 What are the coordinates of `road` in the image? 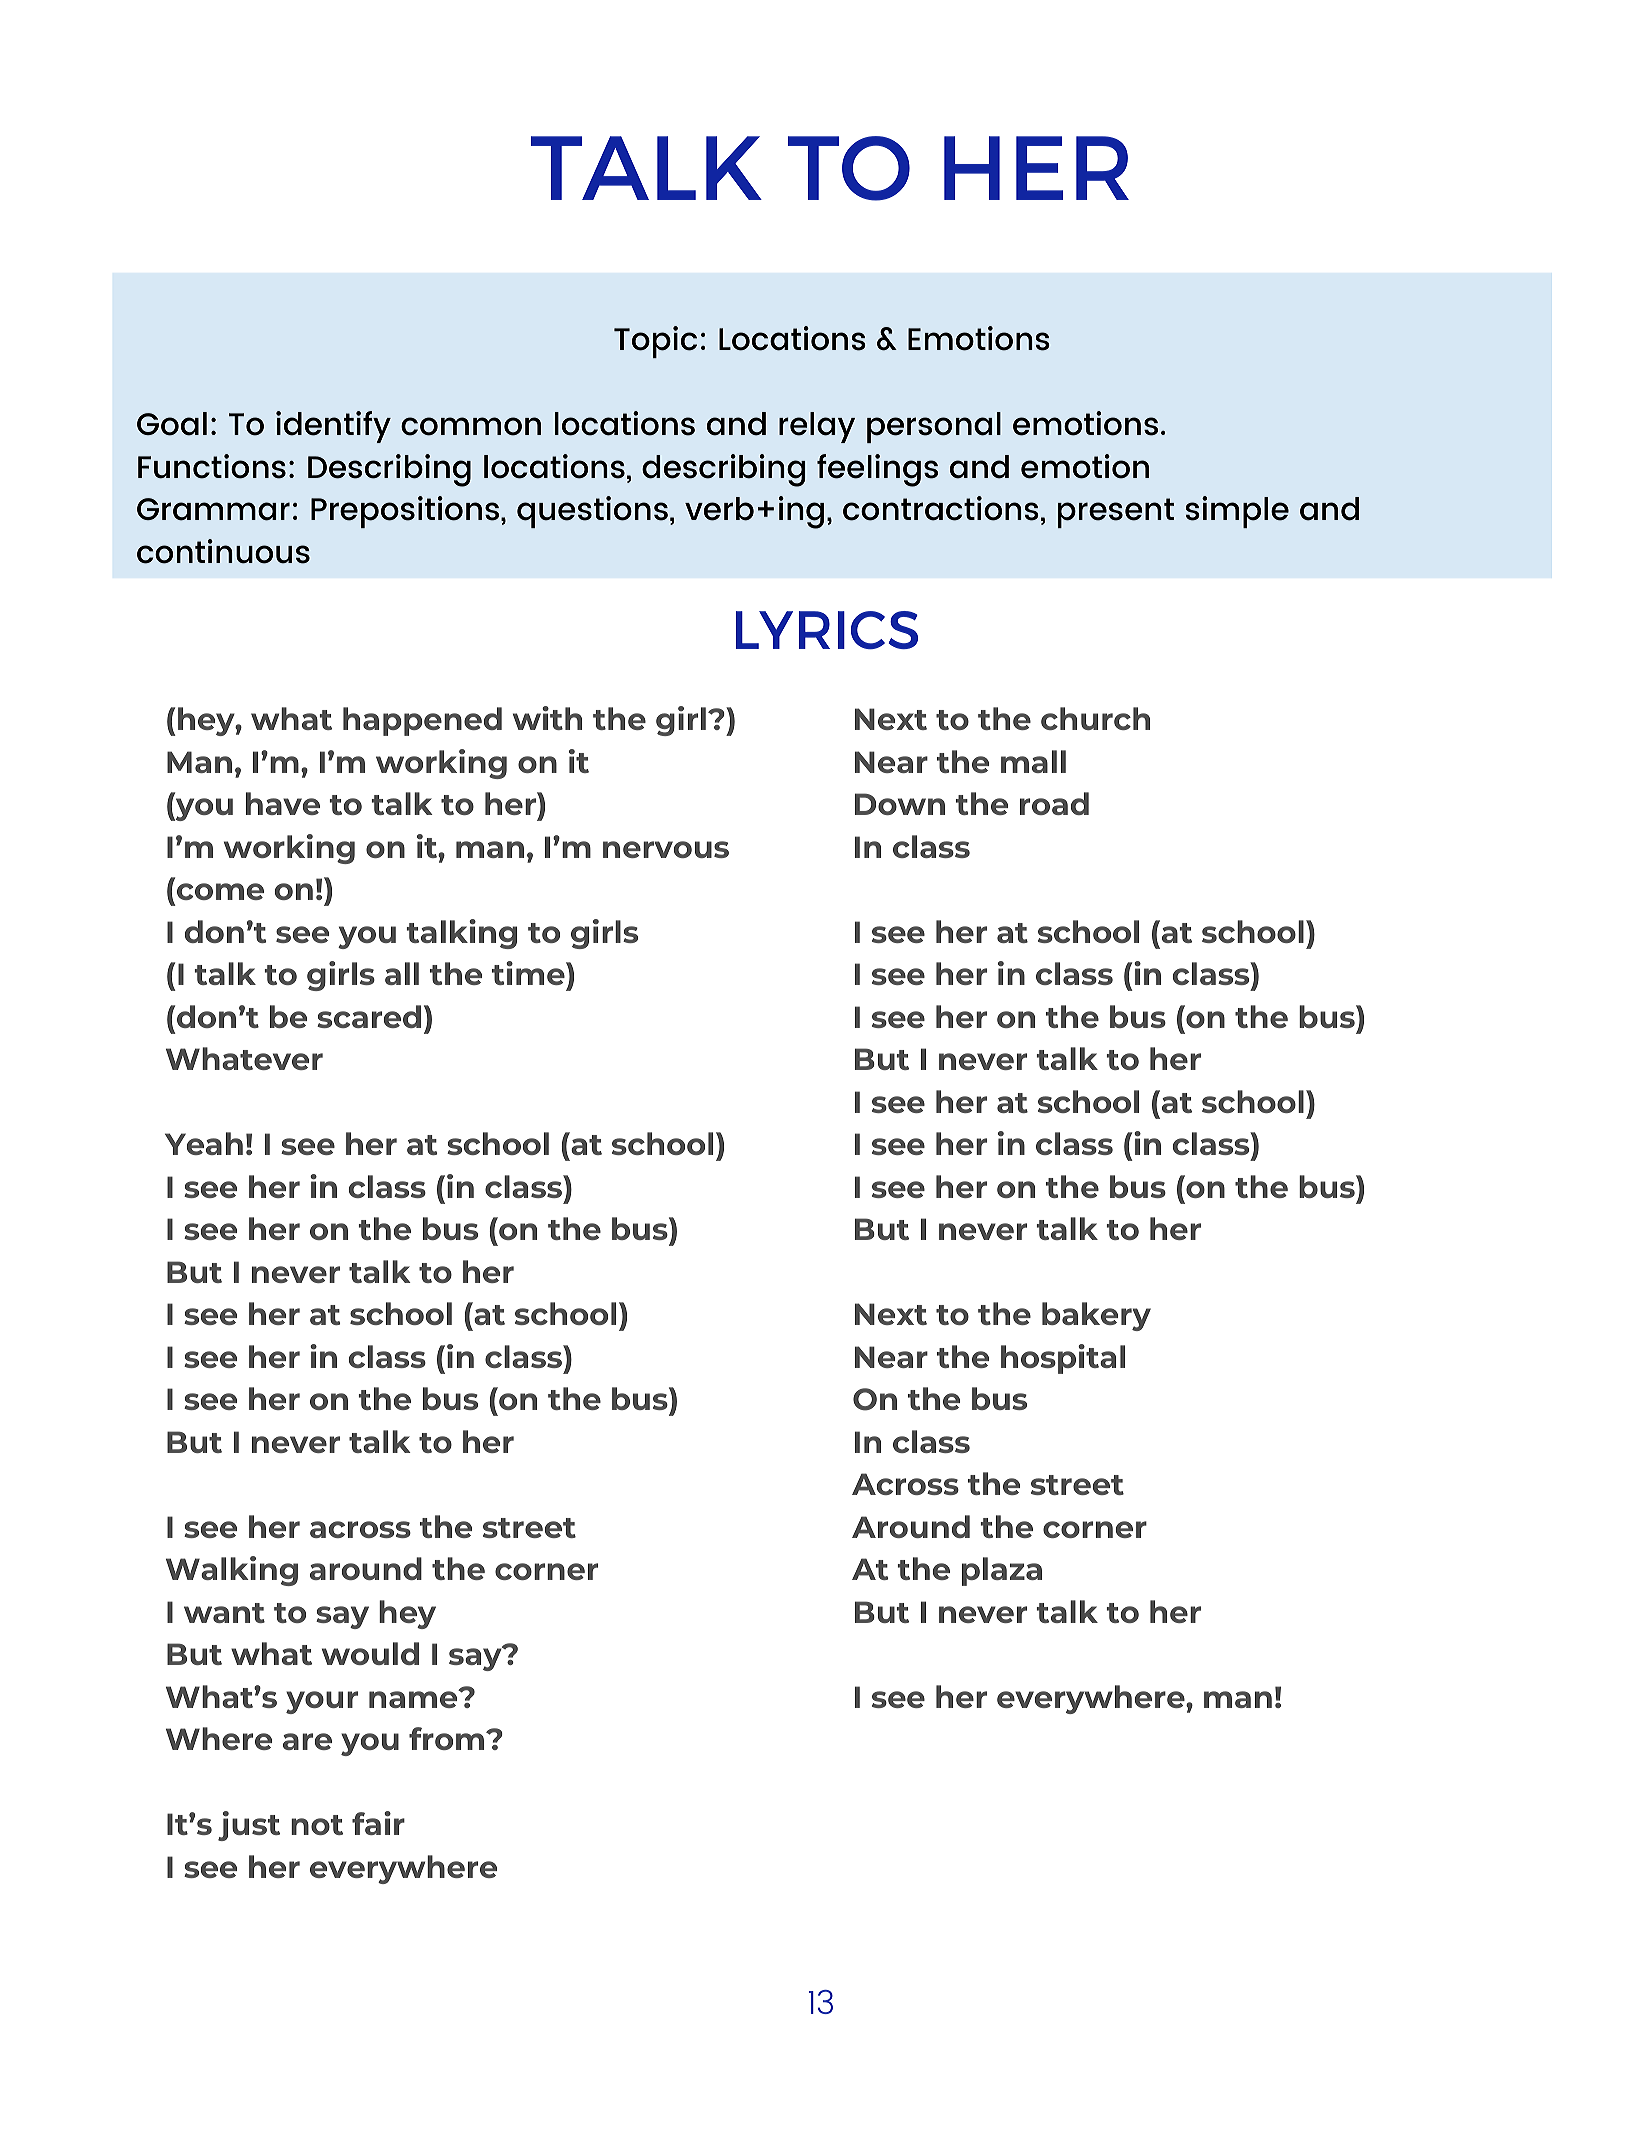 It's located at (1054, 803).
